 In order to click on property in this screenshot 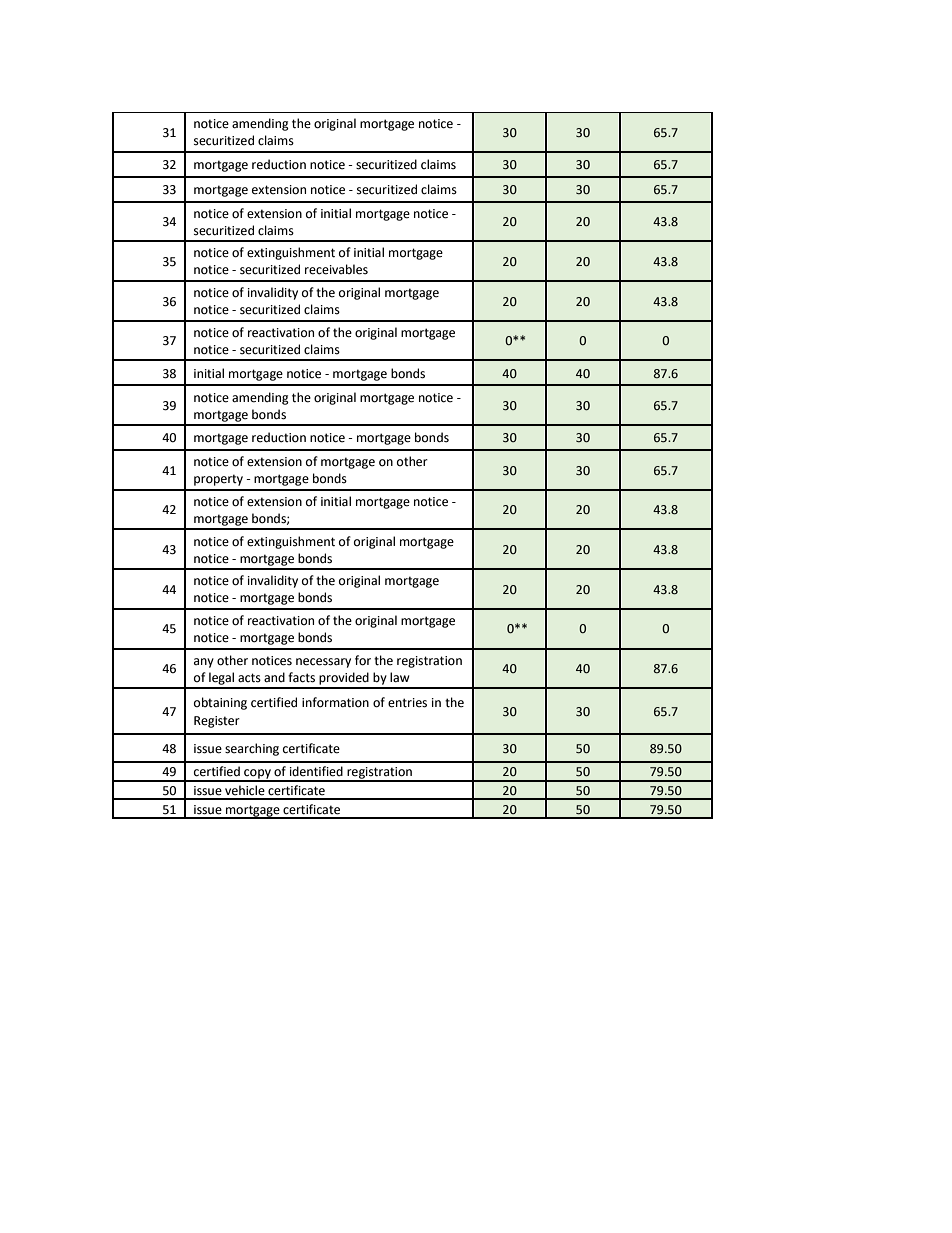, I will do `click(218, 480)`.
